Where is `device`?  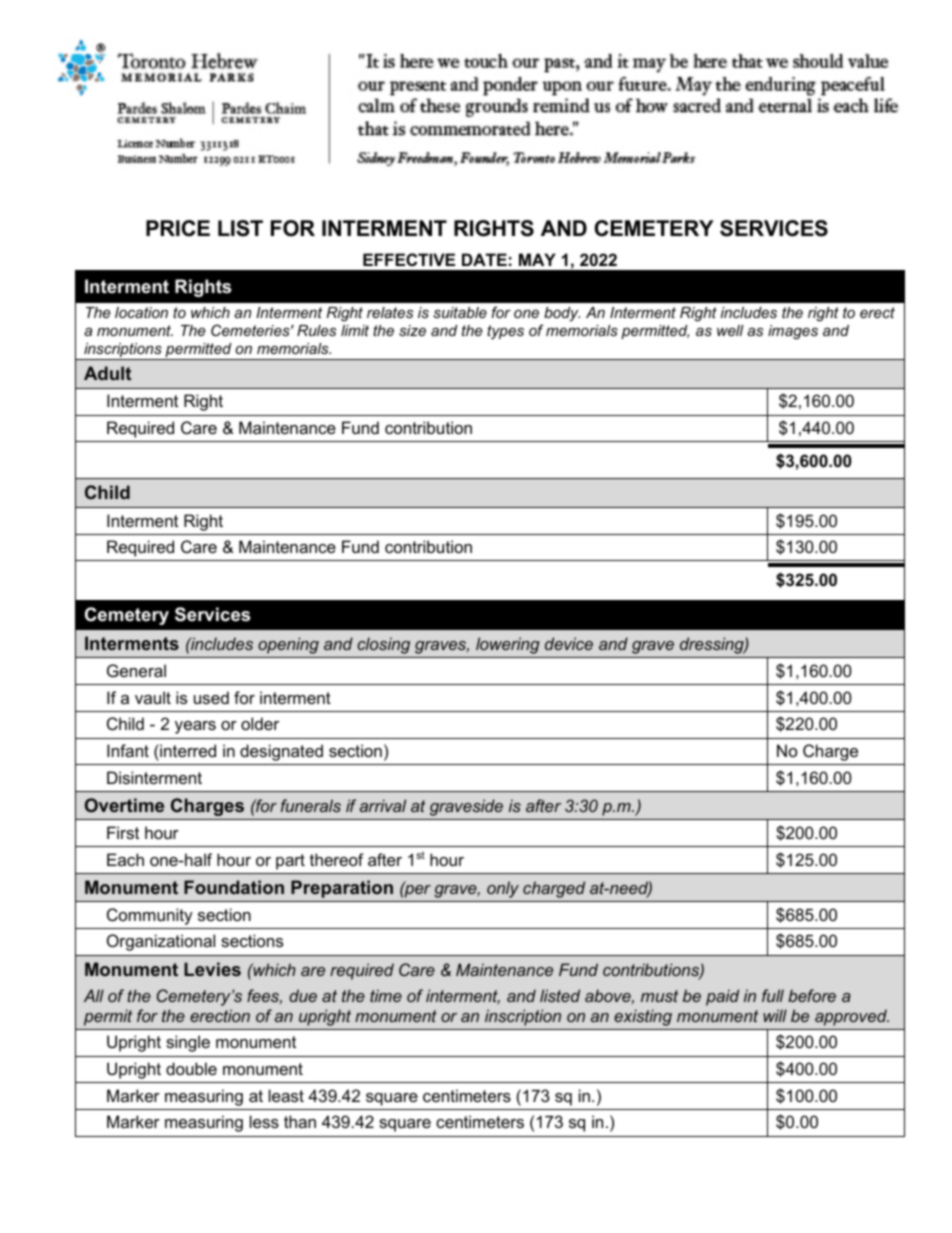
device is located at coordinates (569, 643).
